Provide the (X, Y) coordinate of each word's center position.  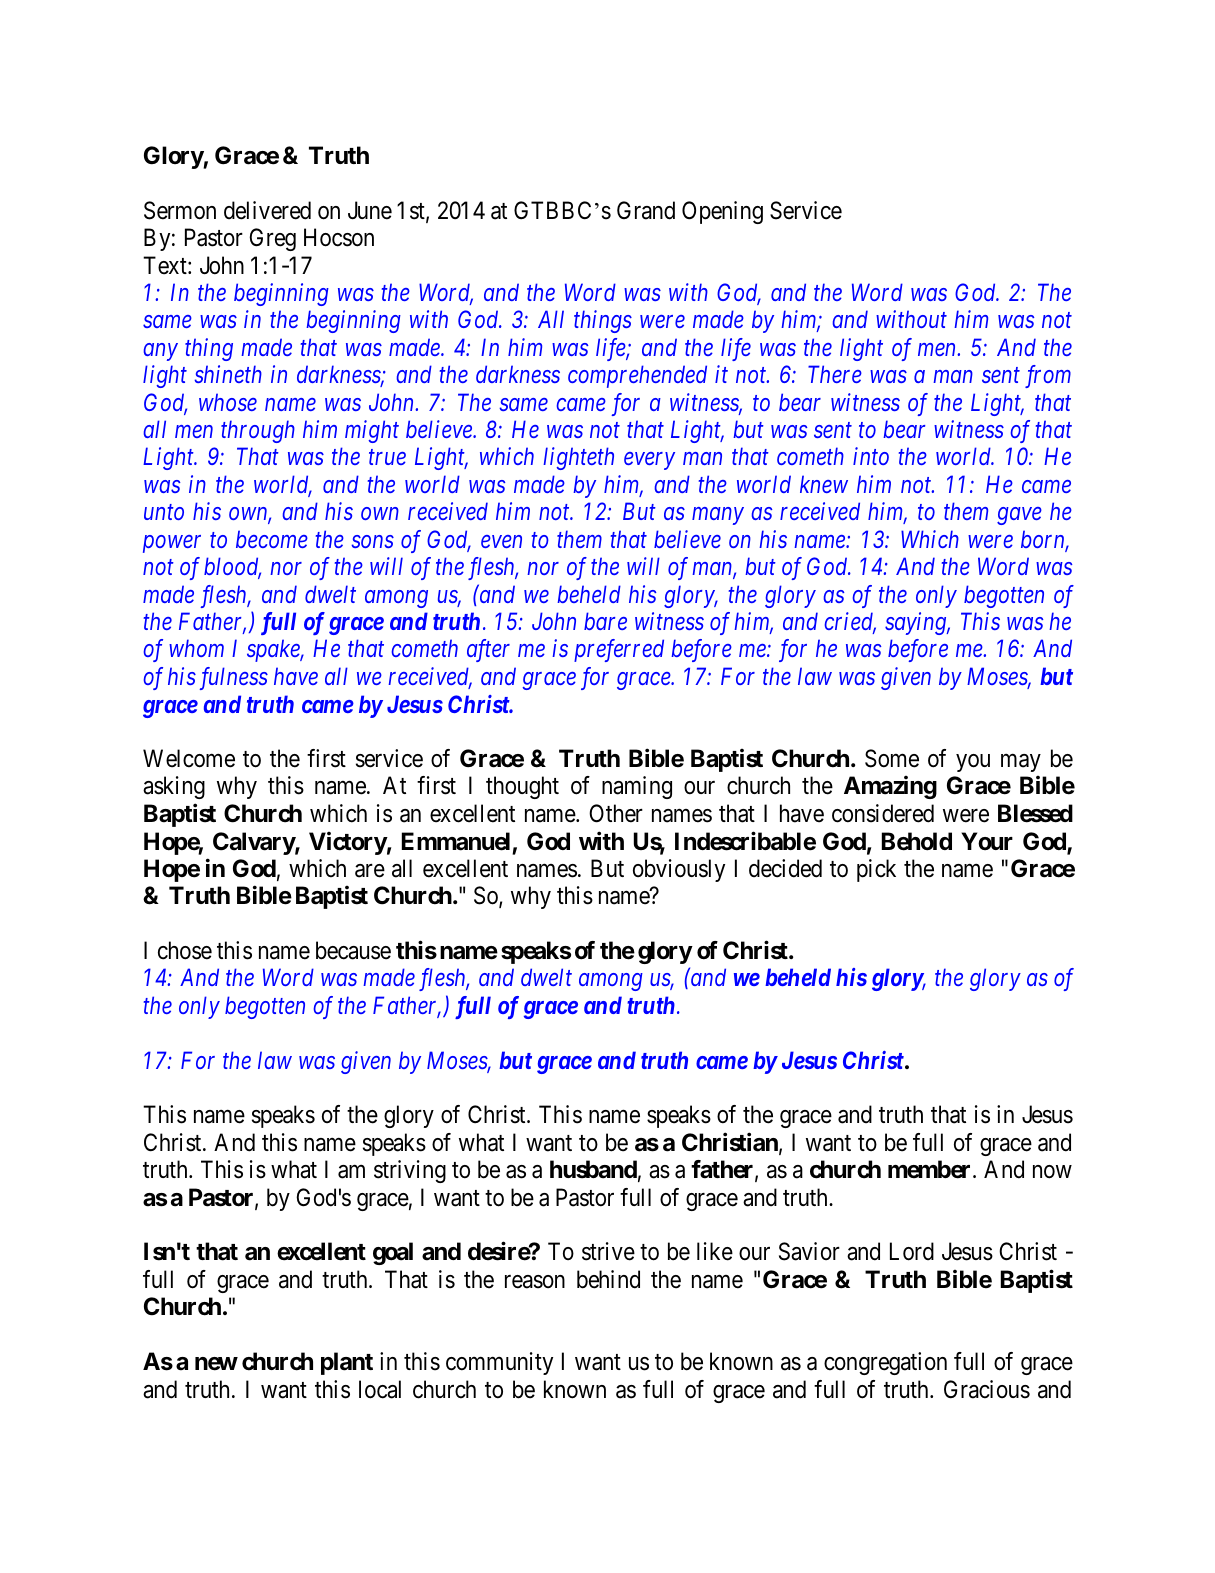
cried (850, 622)
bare (605, 621)
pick (876, 870)
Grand (646, 210)
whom (196, 648)
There (835, 374)
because (353, 950)
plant (347, 1363)
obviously (679, 870)
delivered (267, 210)
